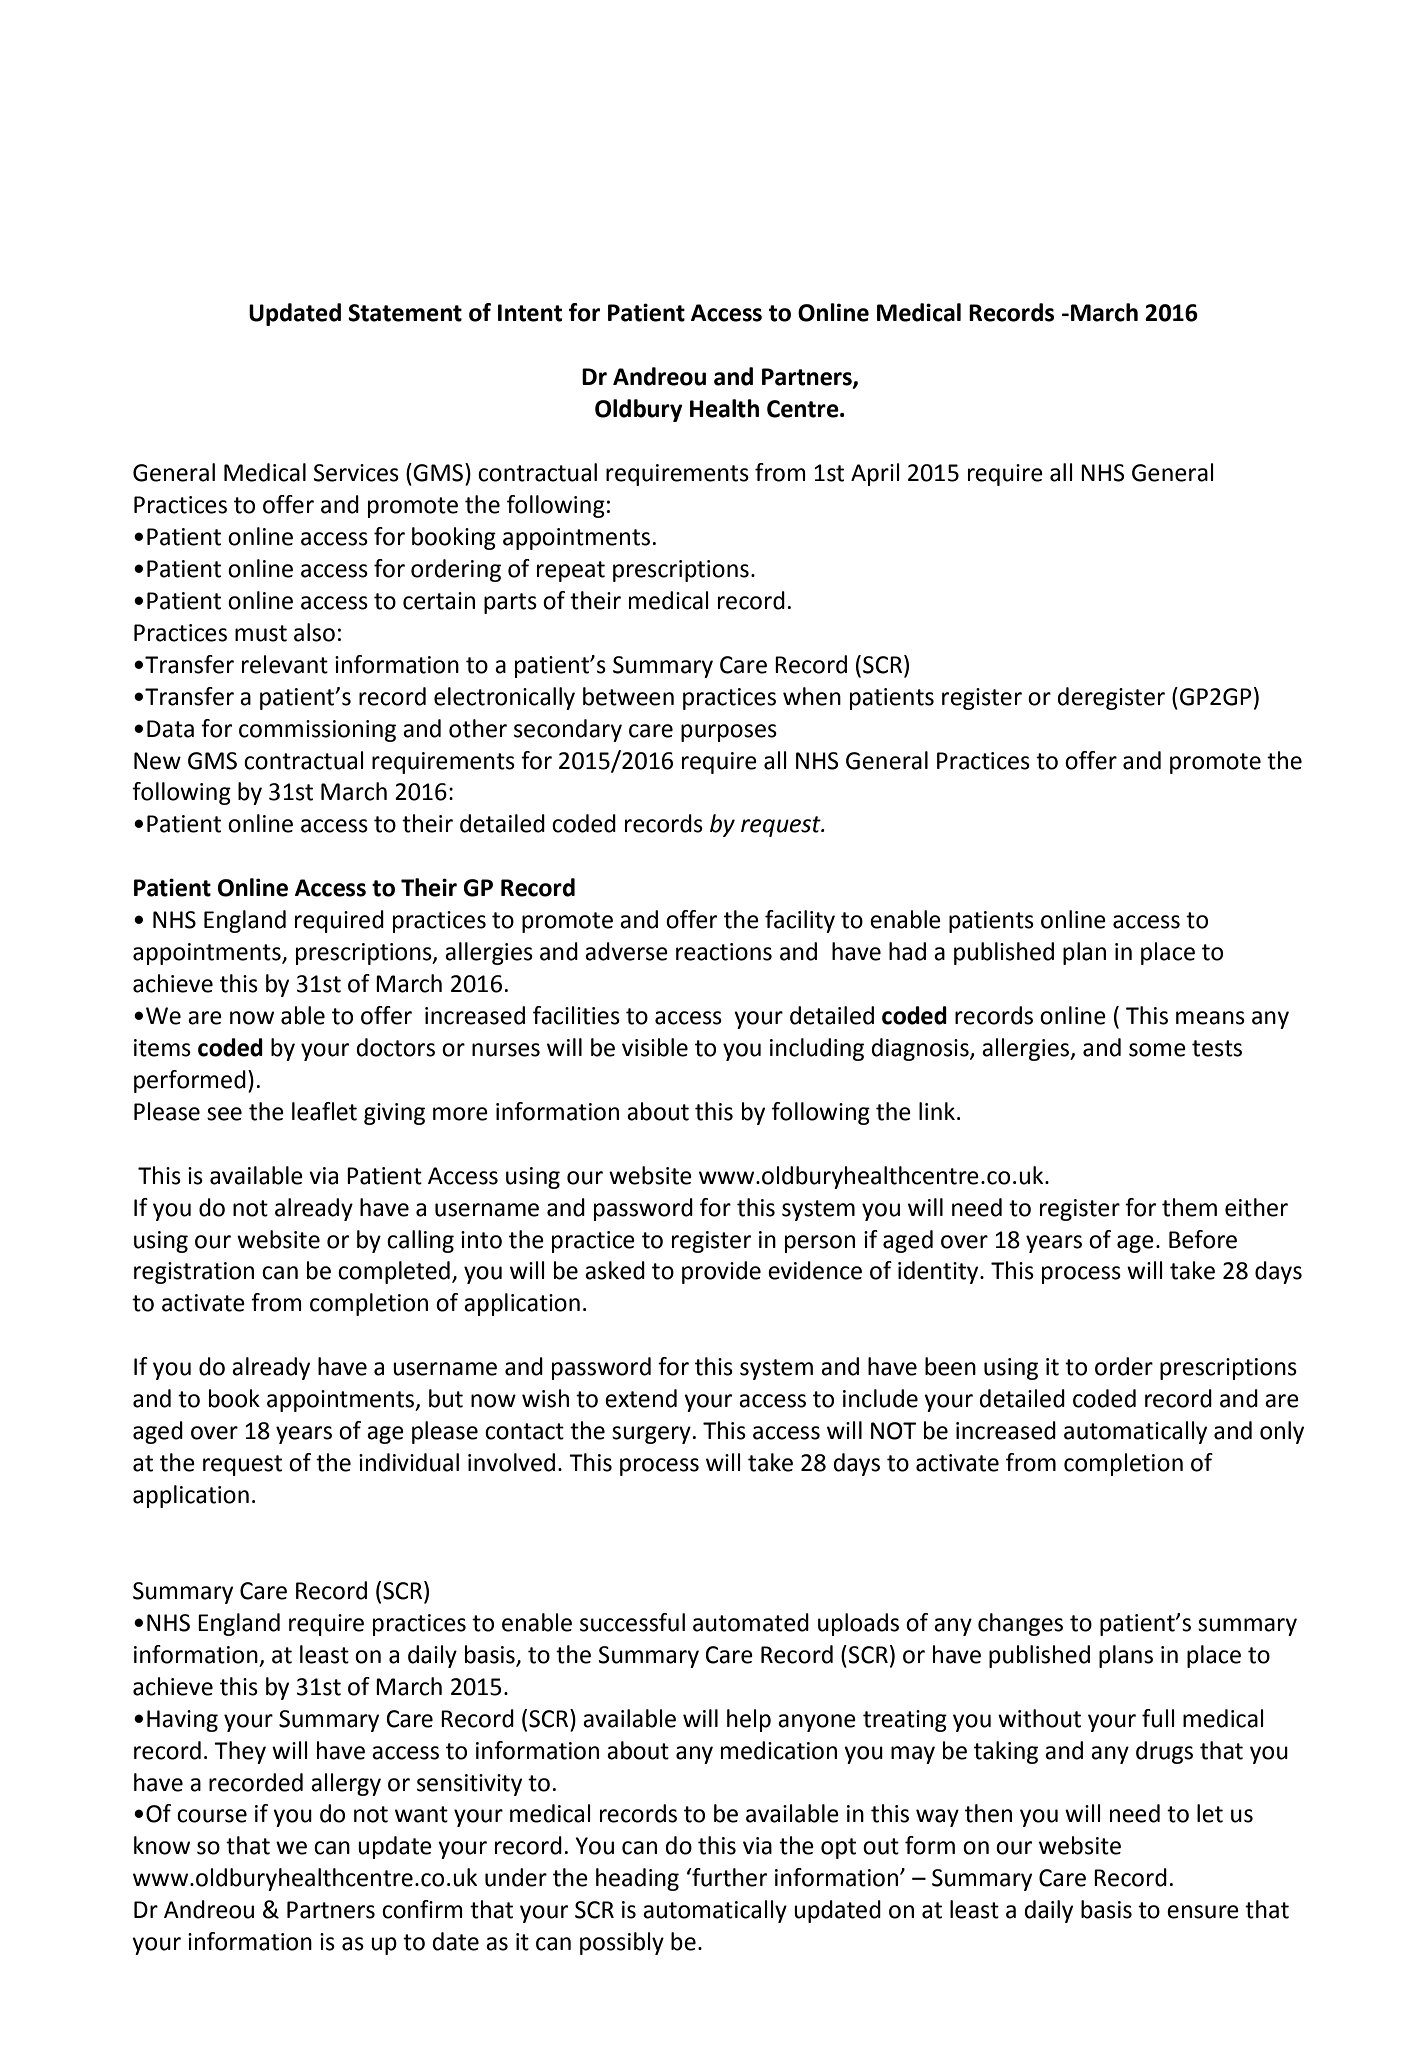  I want to click on automated, so click(751, 1622).
